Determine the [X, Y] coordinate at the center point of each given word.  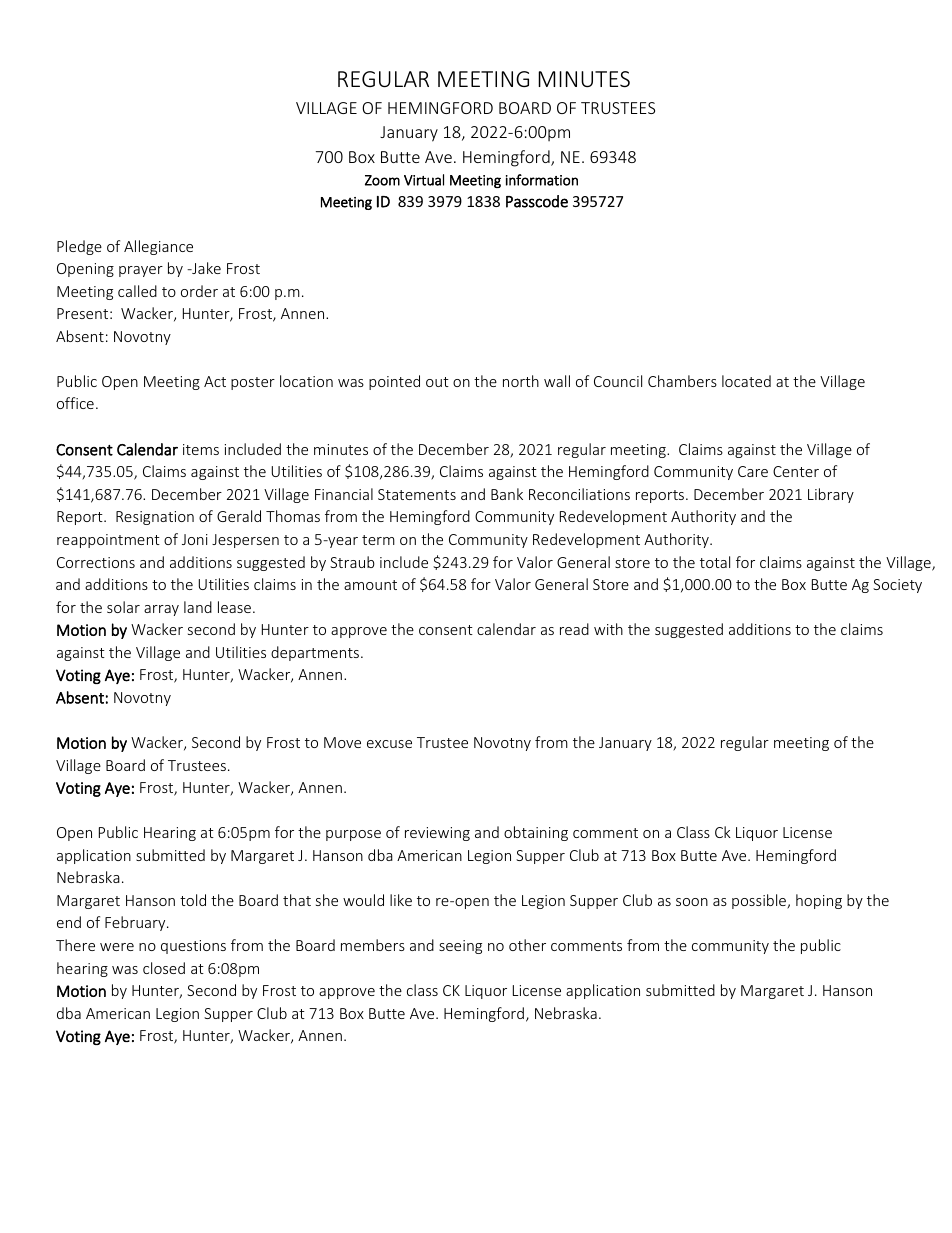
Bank [507, 494]
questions [193, 947]
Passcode [537, 201]
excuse [389, 744]
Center [796, 471]
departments [315, 653]
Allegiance [158, 247]
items [201, 449]
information [542, 180]
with [608, 629]
